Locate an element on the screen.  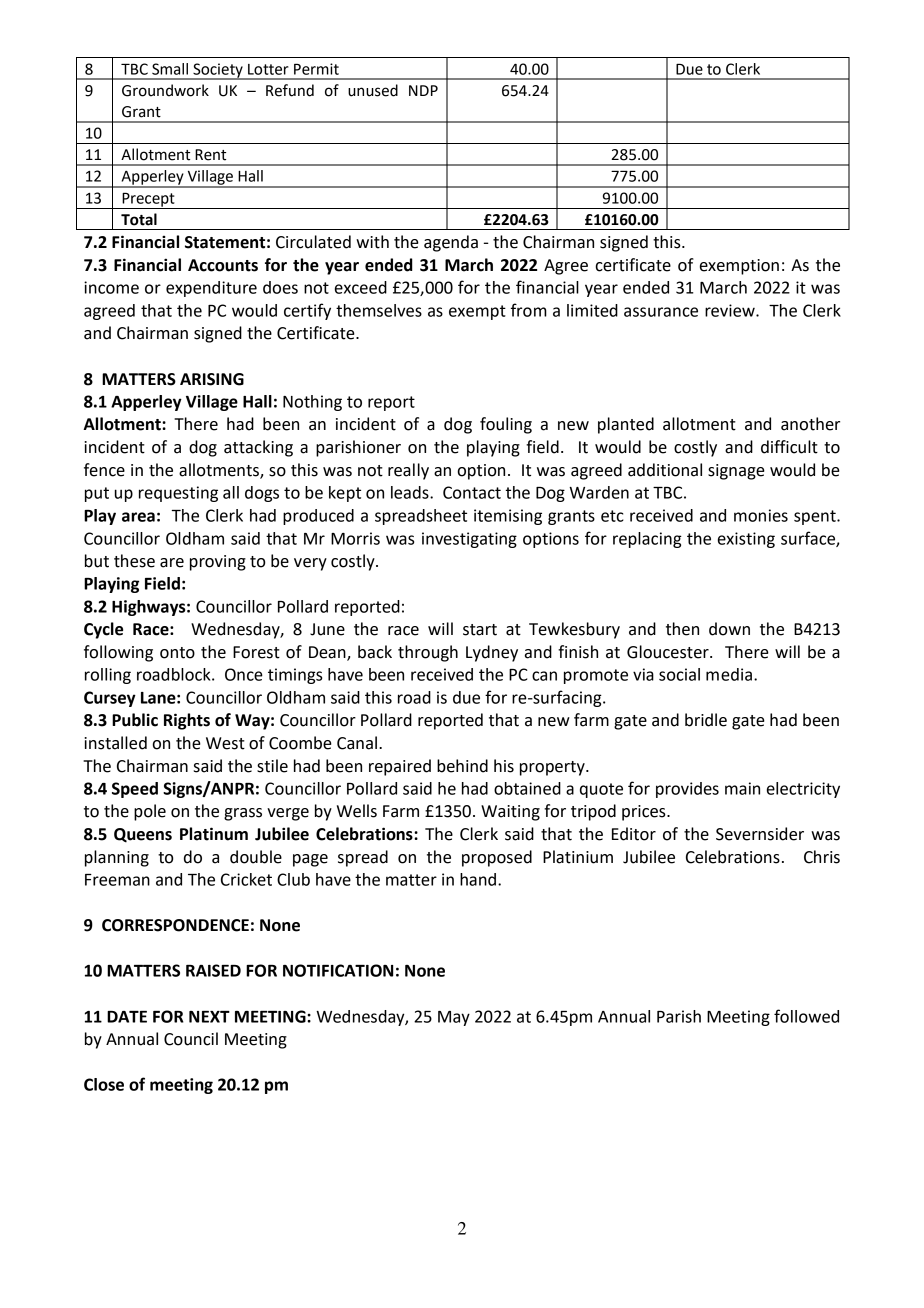
existing is located at coordinates (746, 540).
